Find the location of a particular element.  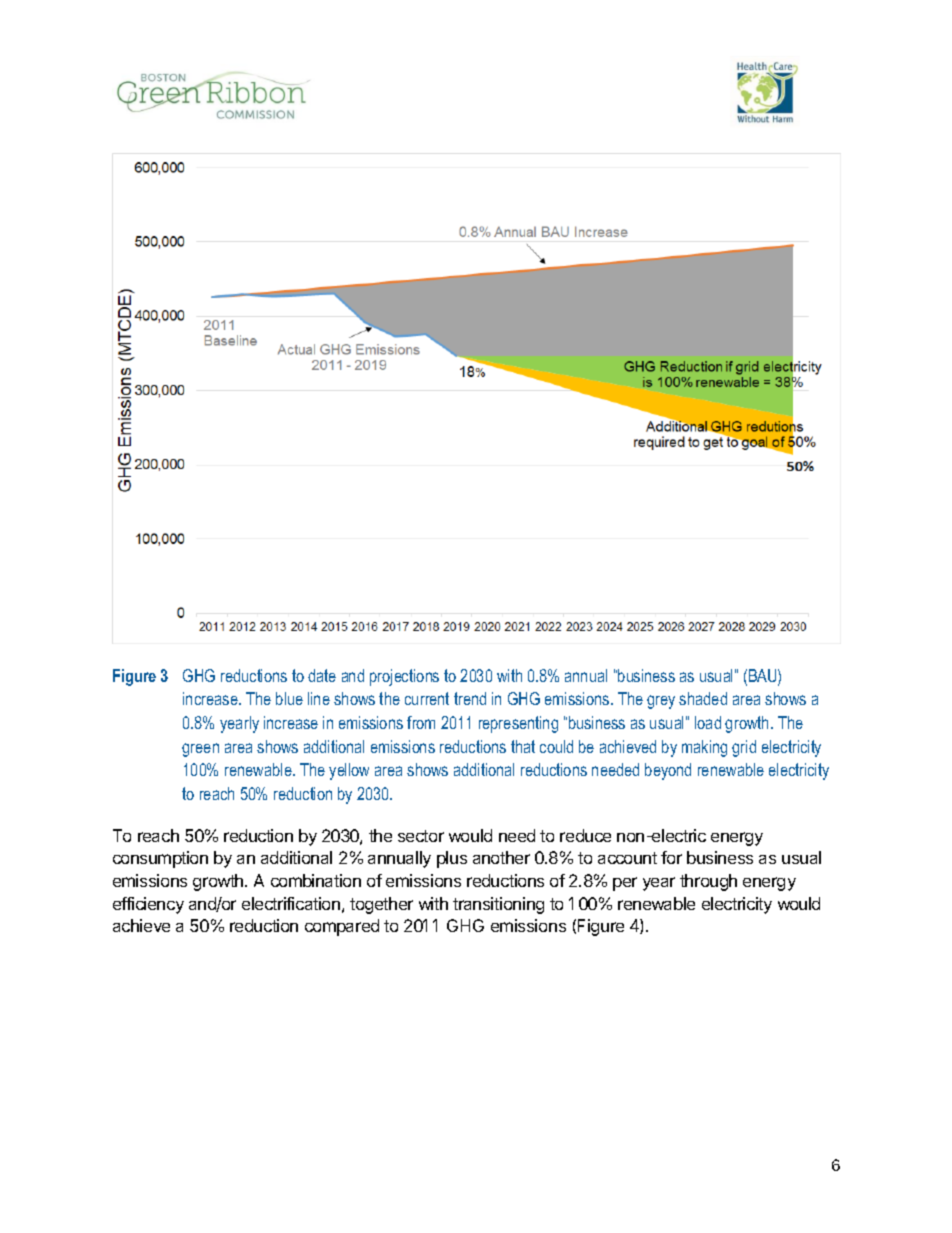

blue is located at coordinates (289, 698).
